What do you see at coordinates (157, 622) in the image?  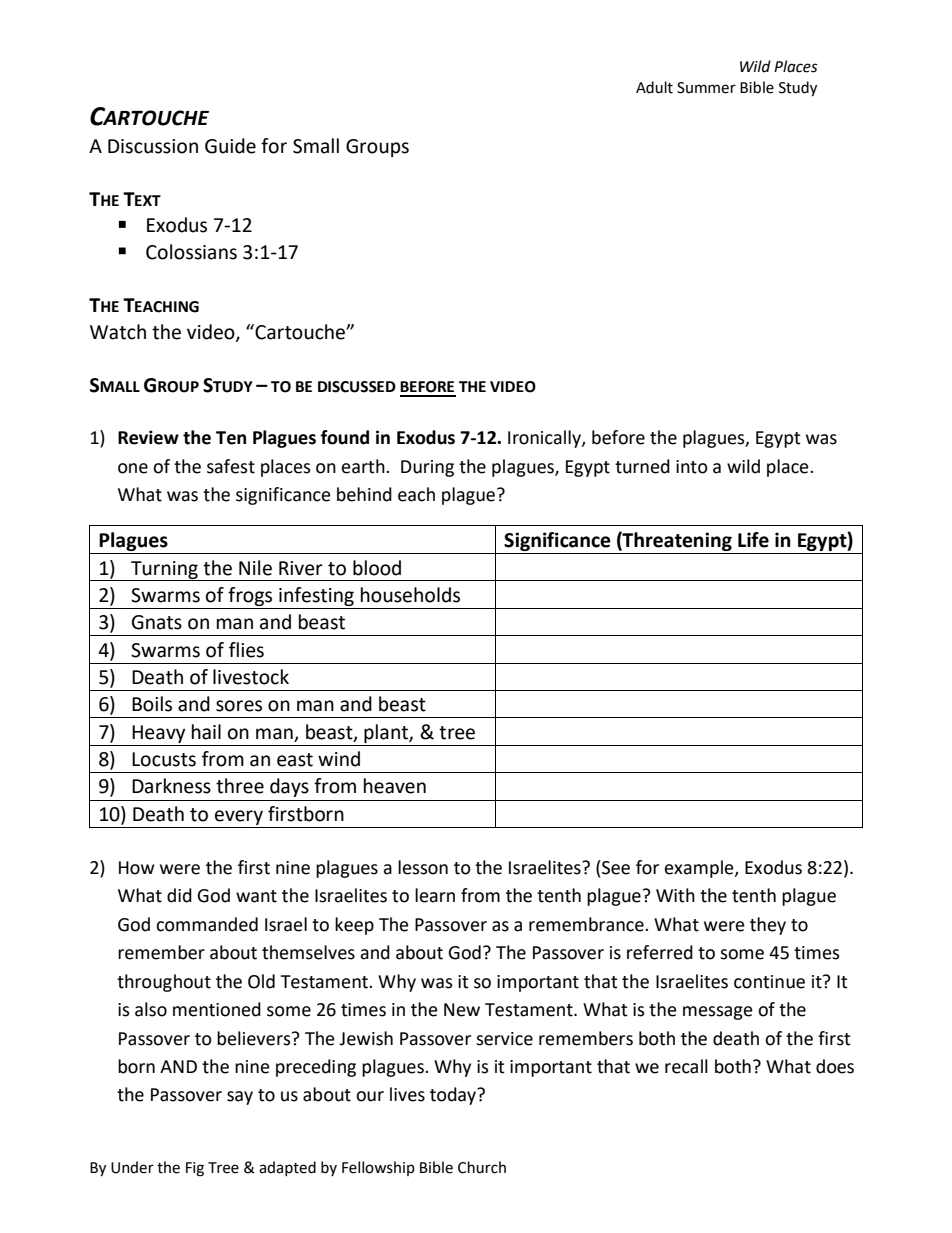 I see `Gnats` at bounding box center [157, 622].
